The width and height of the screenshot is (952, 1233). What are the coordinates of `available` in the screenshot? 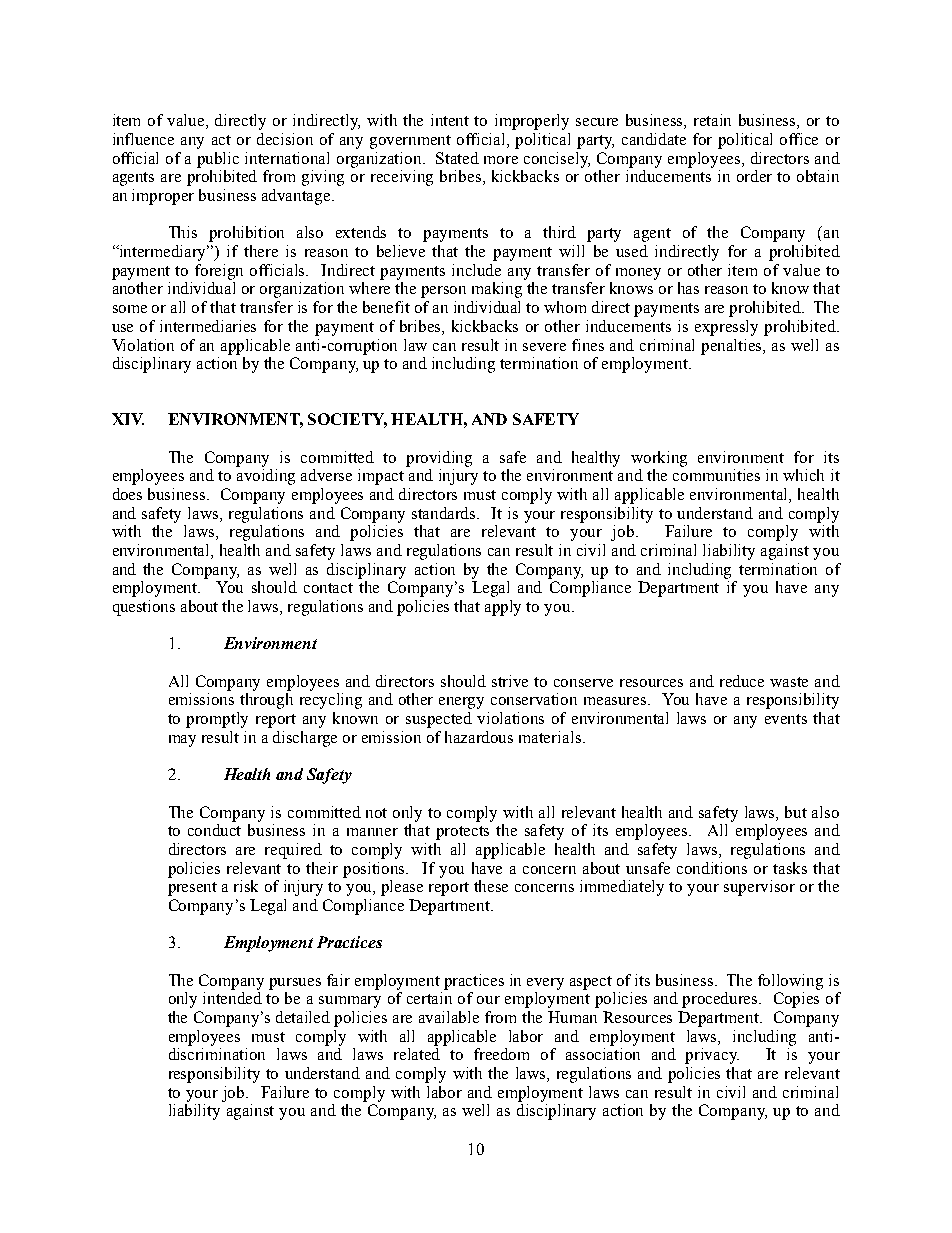 It's located at (449, 1017).
